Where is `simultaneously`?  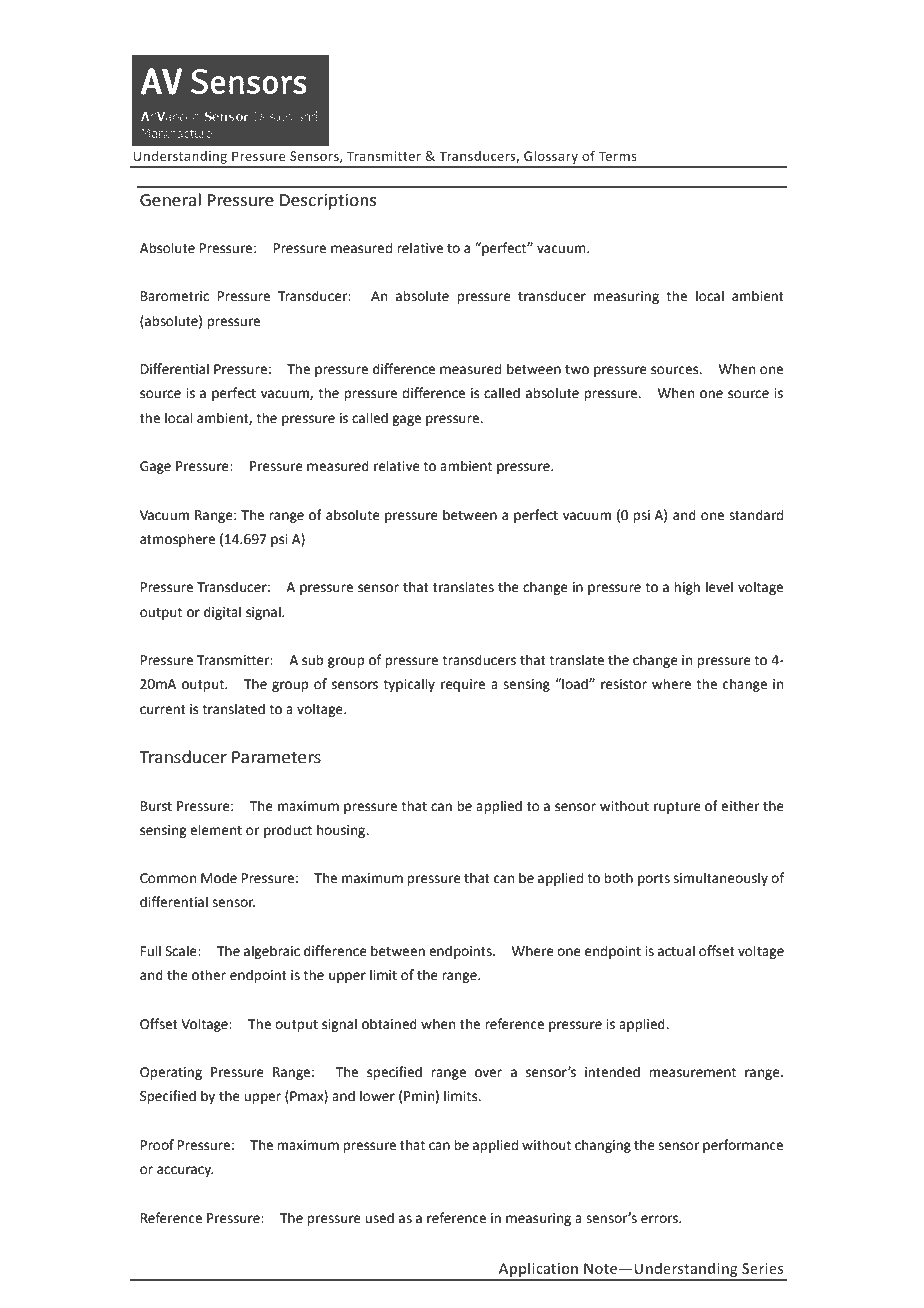 simultaneously is located at coordinates (720, 879).
